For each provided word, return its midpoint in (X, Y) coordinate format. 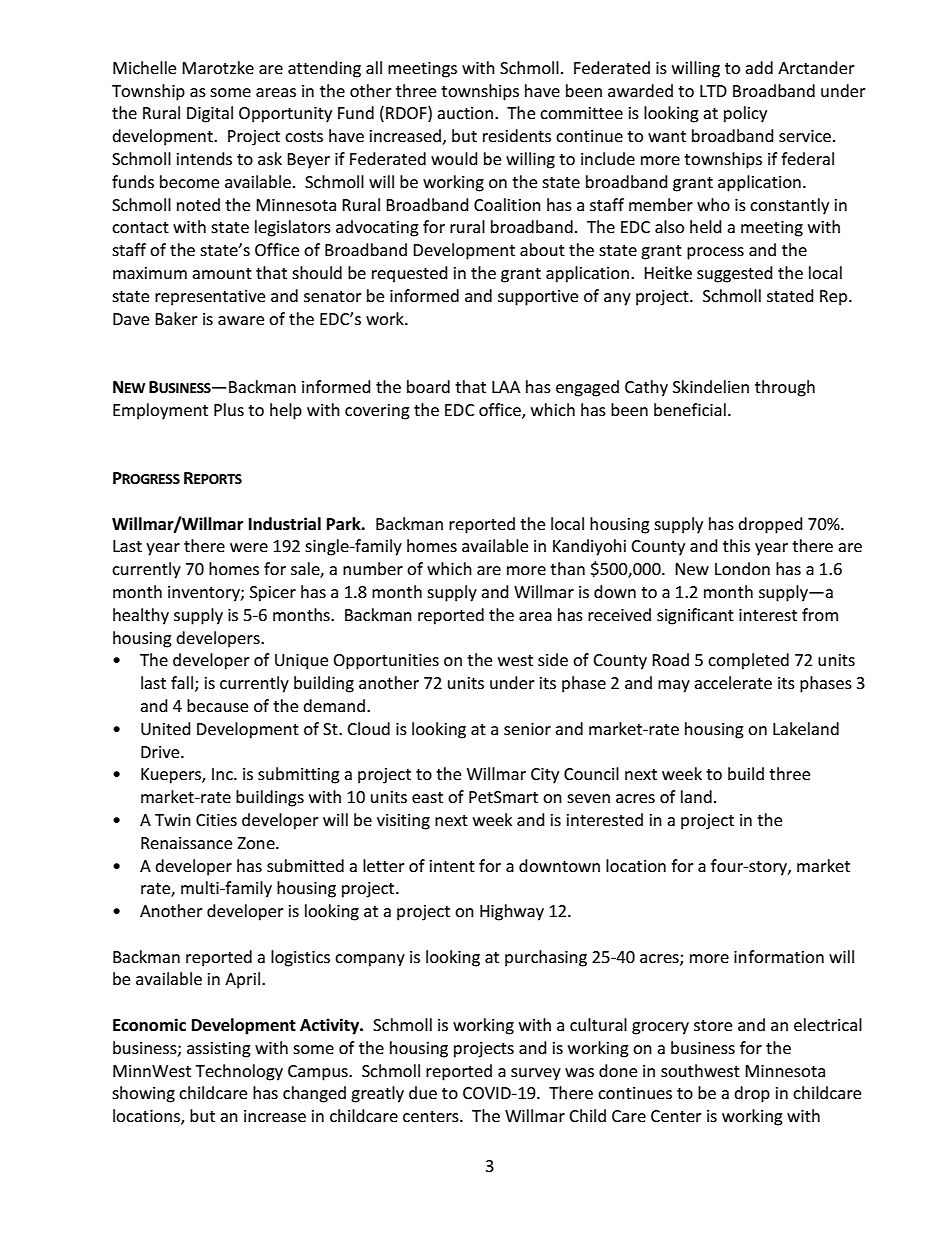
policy (745, 114)
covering (377, 412)
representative (210, 298)
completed (748, 661)
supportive (538, 298)
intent (452, 866)
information (779, 956)
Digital (210, 114)
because (217, 705)
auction (465, 113)
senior (527, 729)
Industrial (285, 523)
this (736, 545)
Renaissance (186, 843)
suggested (735, 274)
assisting (219, 1050)
